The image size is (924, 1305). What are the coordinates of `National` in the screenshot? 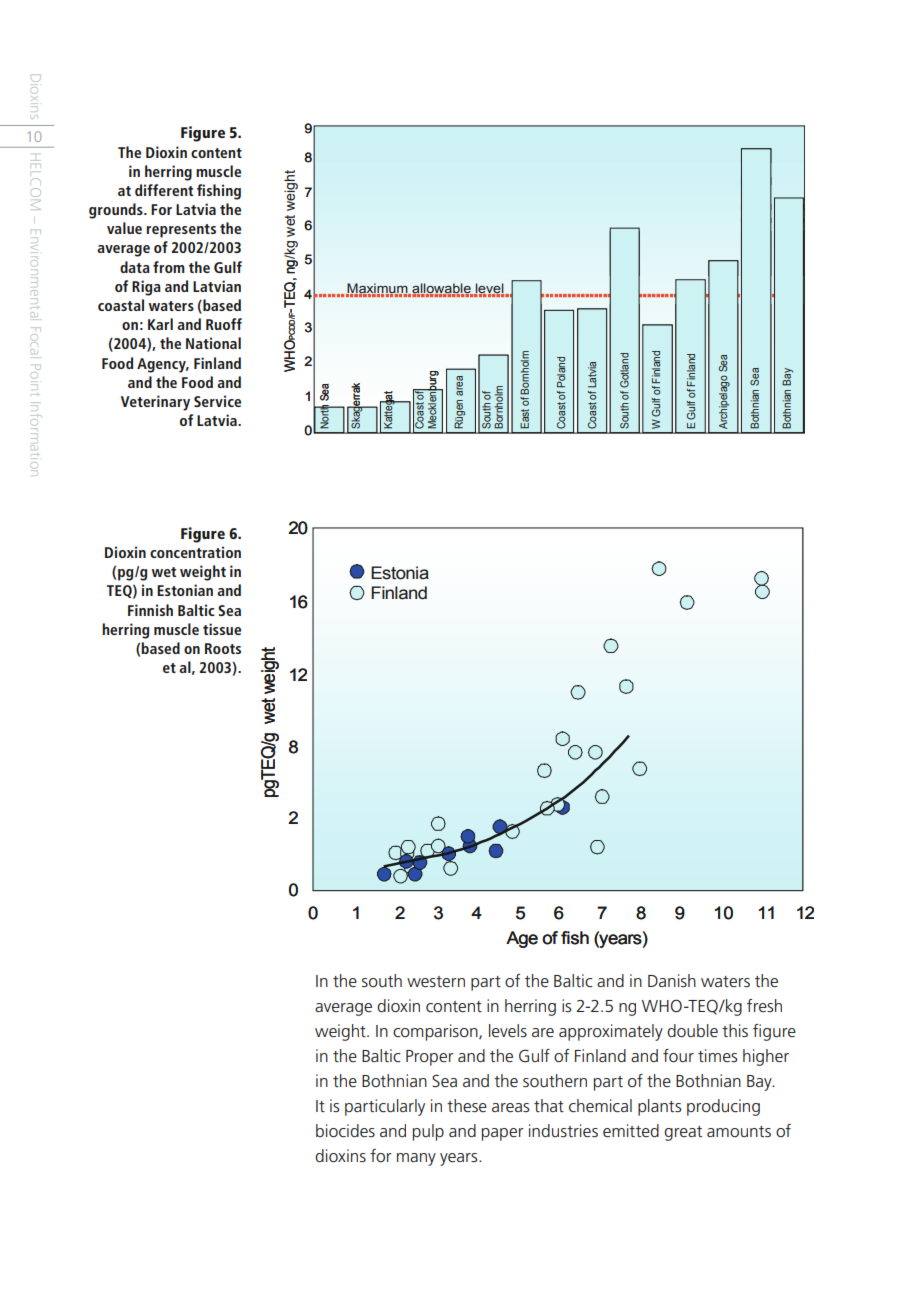 It's located at (213, 343).
